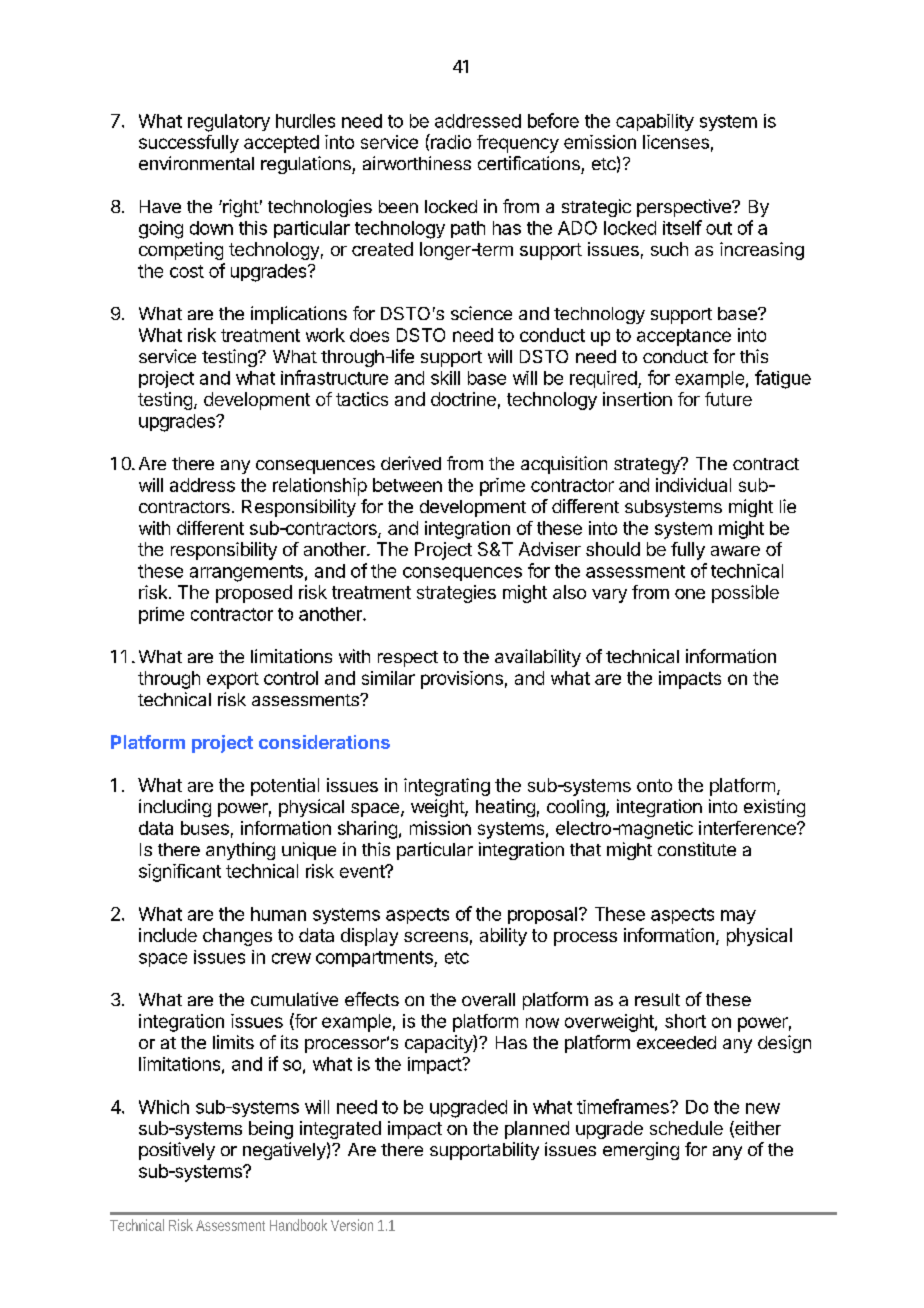 The image size is (924, 1308). Describe the element at coordinates (690, 594) in the page. I see `one` at that location.
